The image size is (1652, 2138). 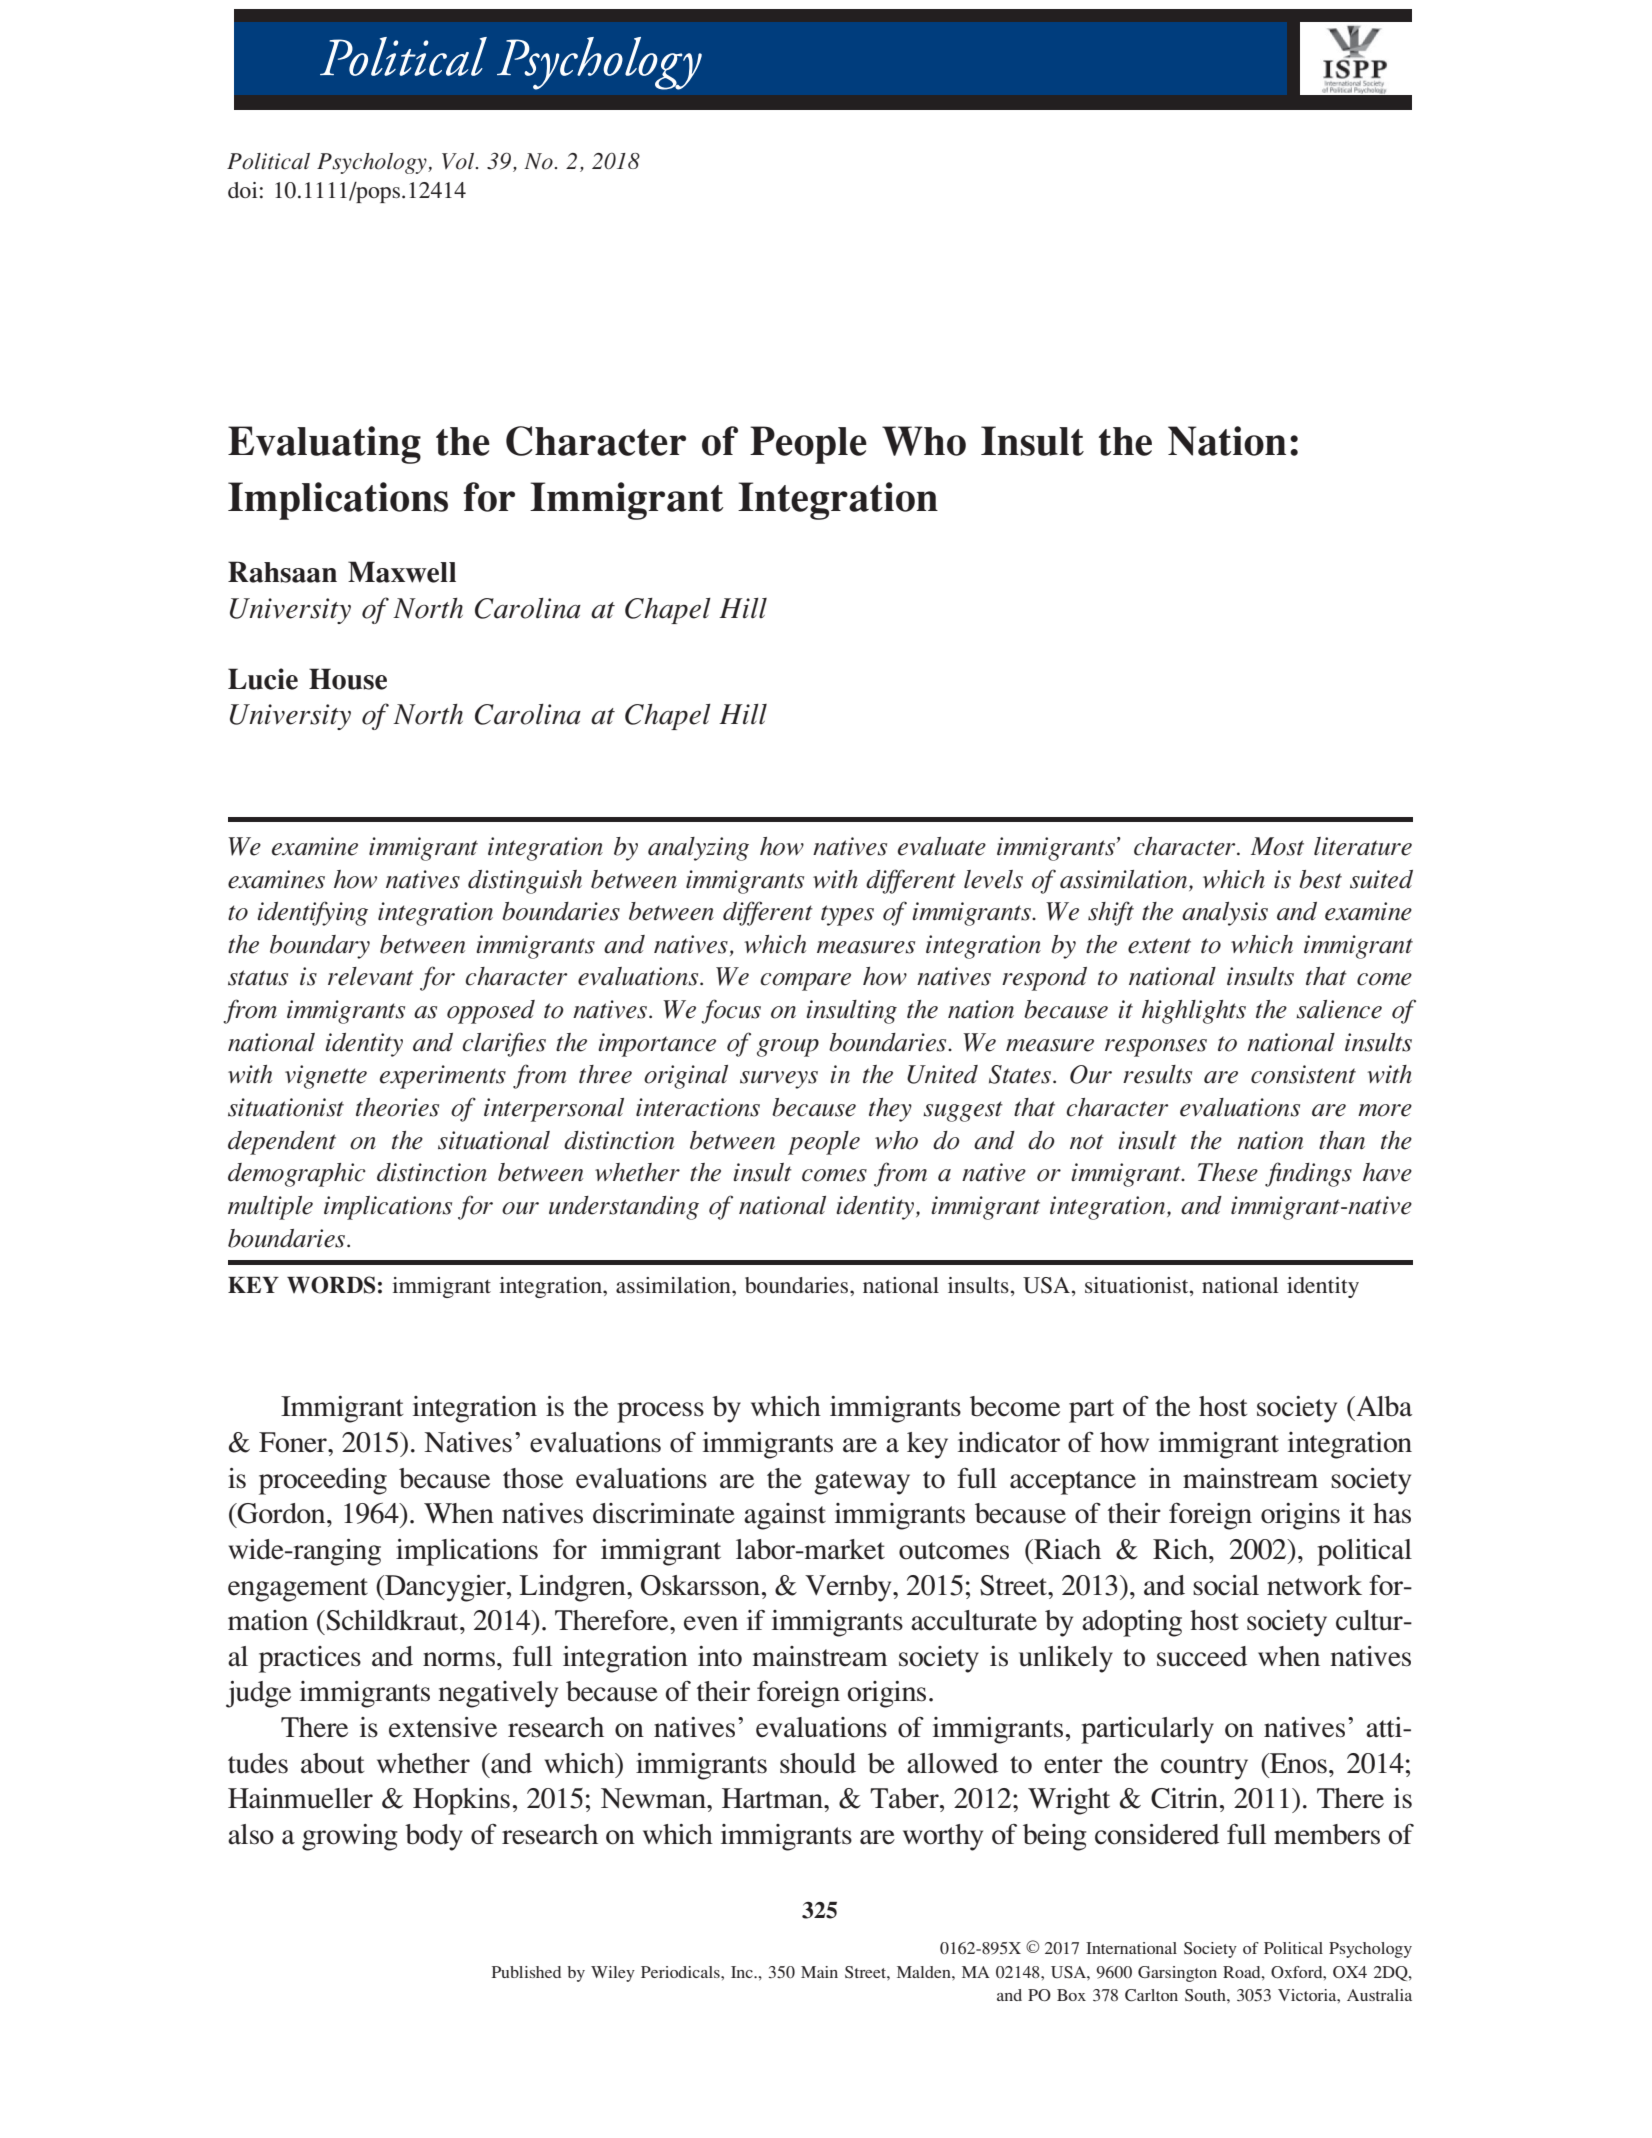 What do you see at coordinates (348, 679) in the document?
I see `House` at bounding box center [348, 679].
